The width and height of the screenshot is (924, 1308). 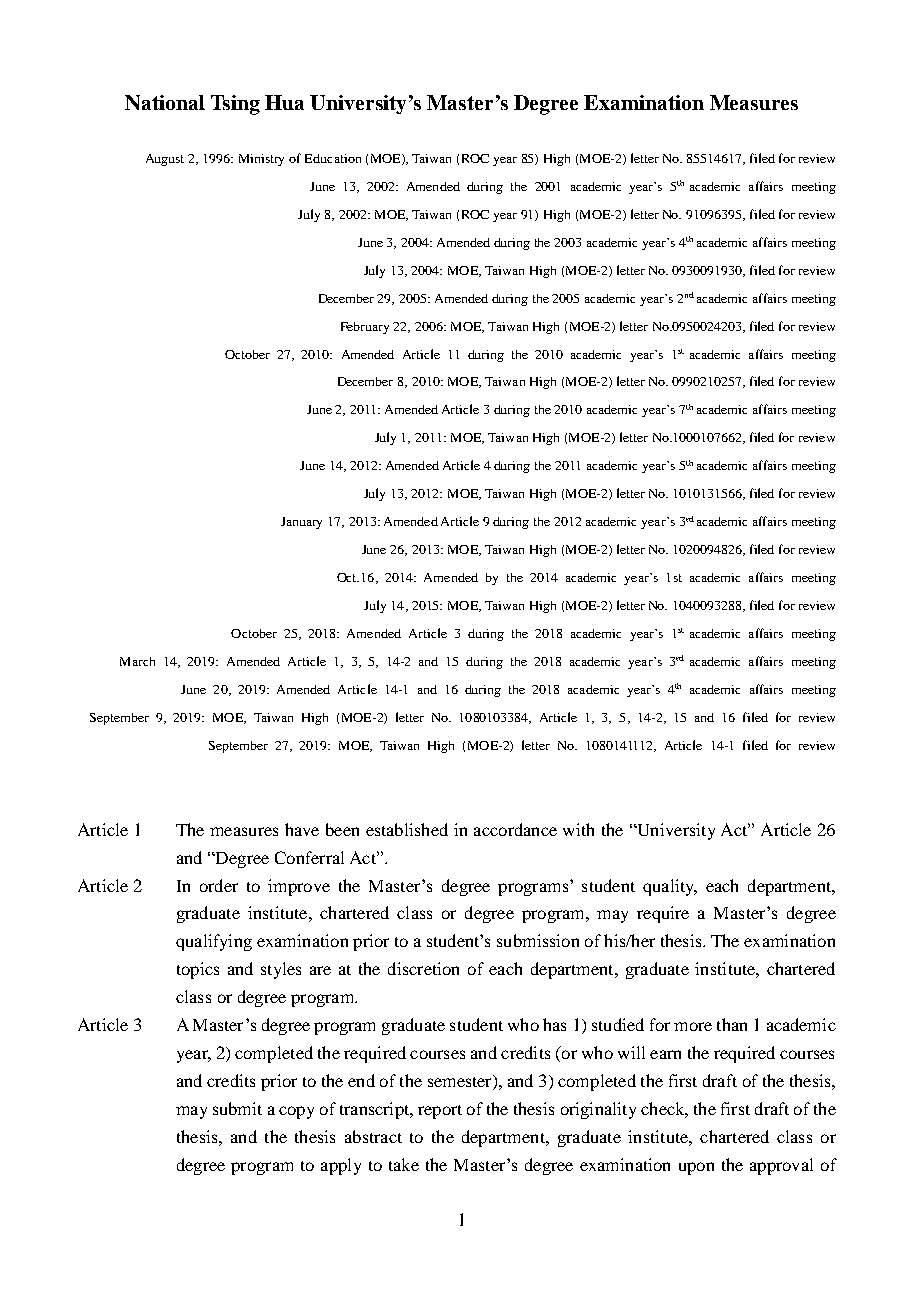 I want to click on January, so click(x=301, y=523).
